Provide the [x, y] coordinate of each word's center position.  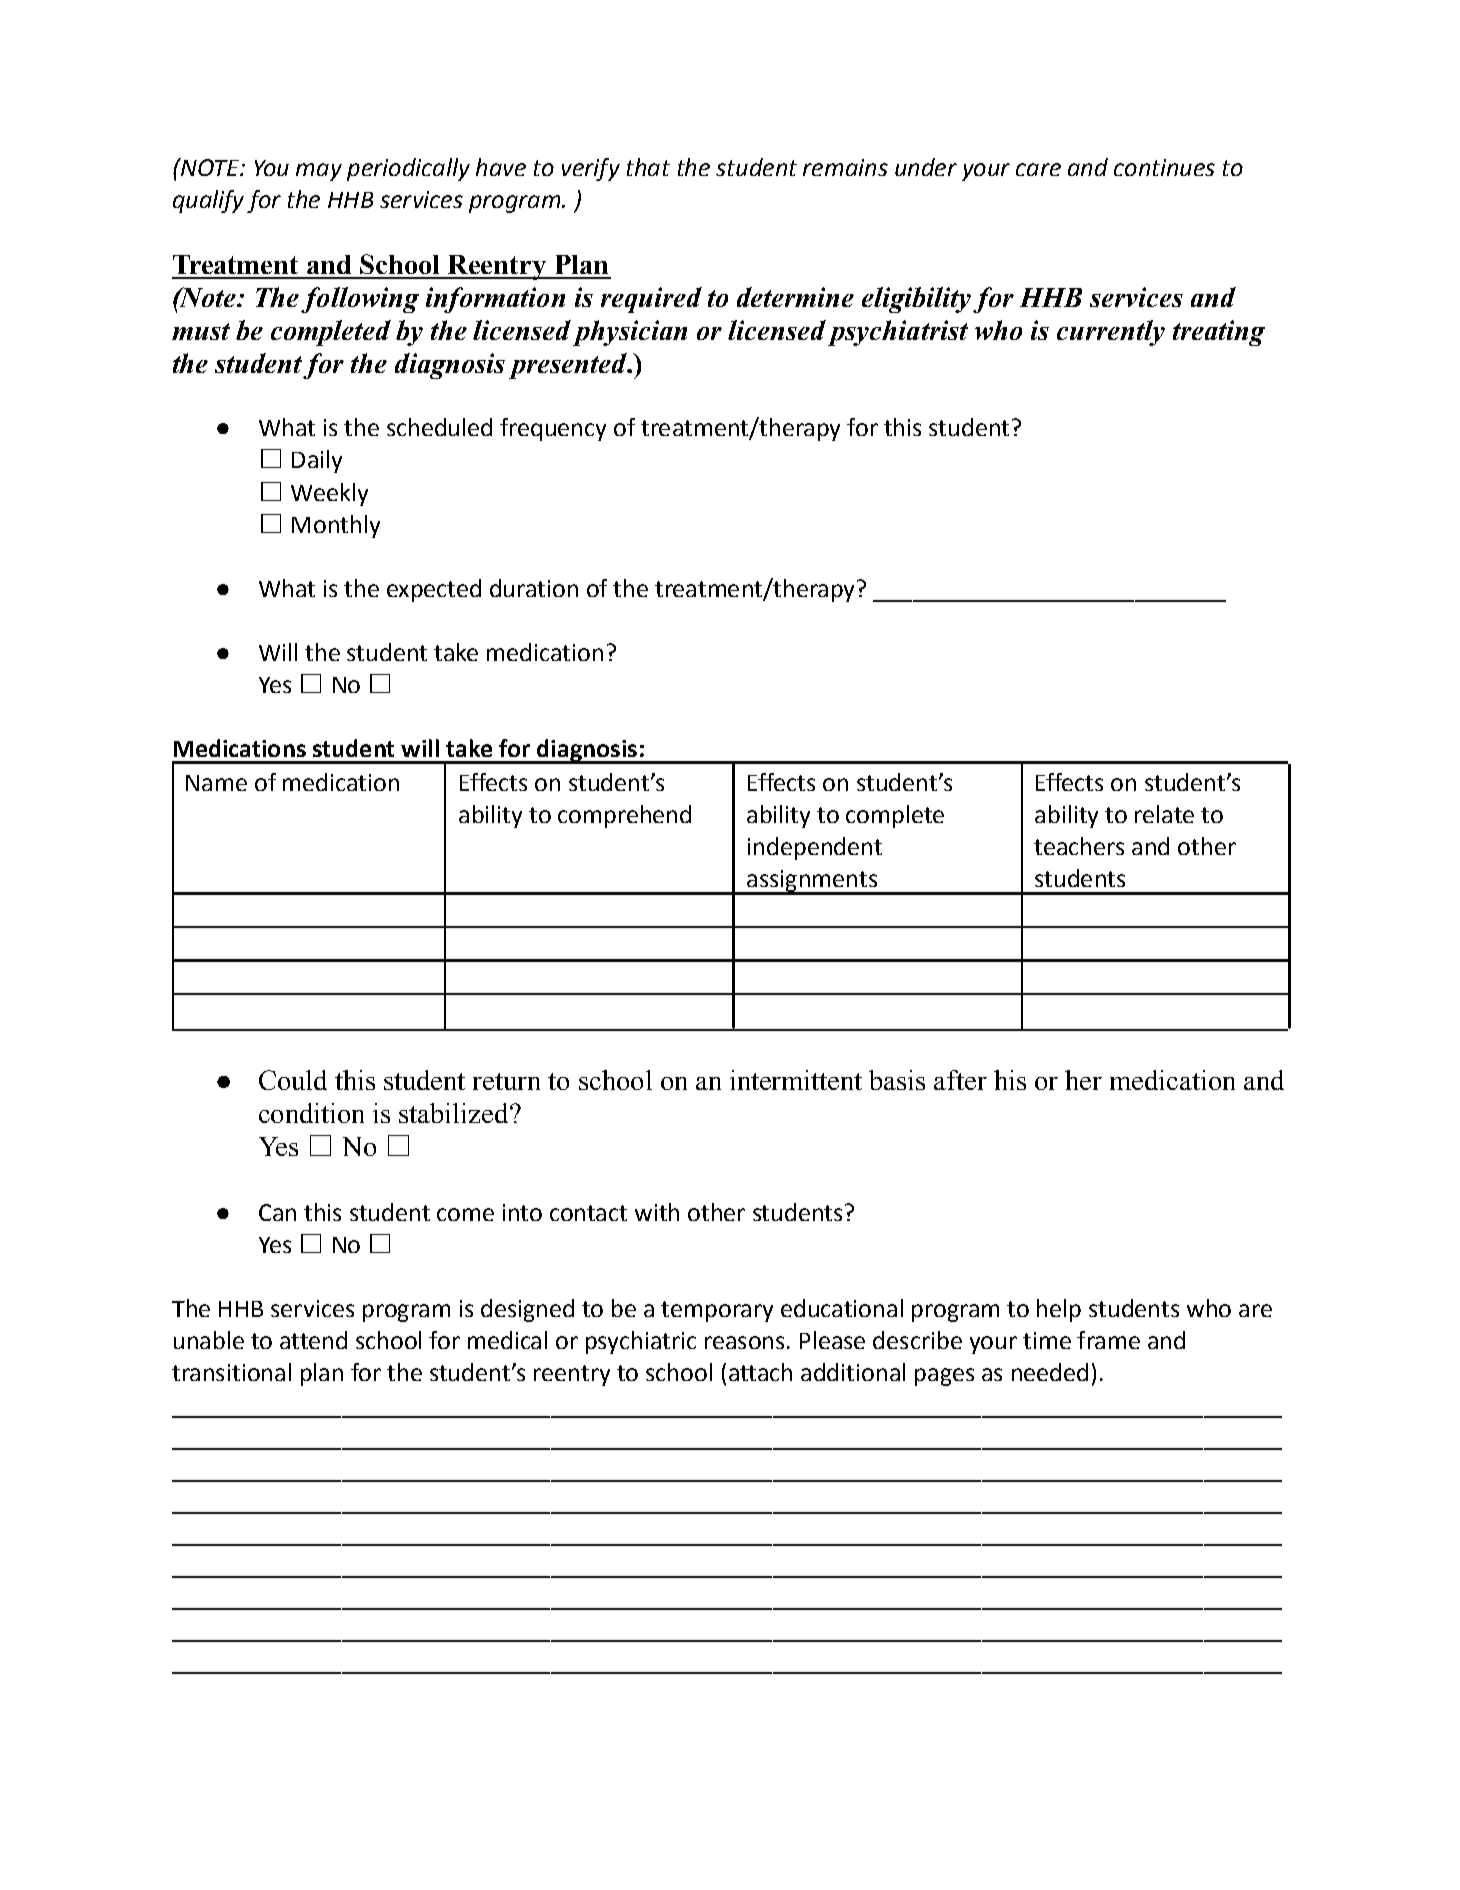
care [1038, 169]
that [648, 167]
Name [216, 783]
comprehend [624, 816]
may [319, 172]
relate [1164, 814]
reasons [744, 1342]
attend [313, 1340]
